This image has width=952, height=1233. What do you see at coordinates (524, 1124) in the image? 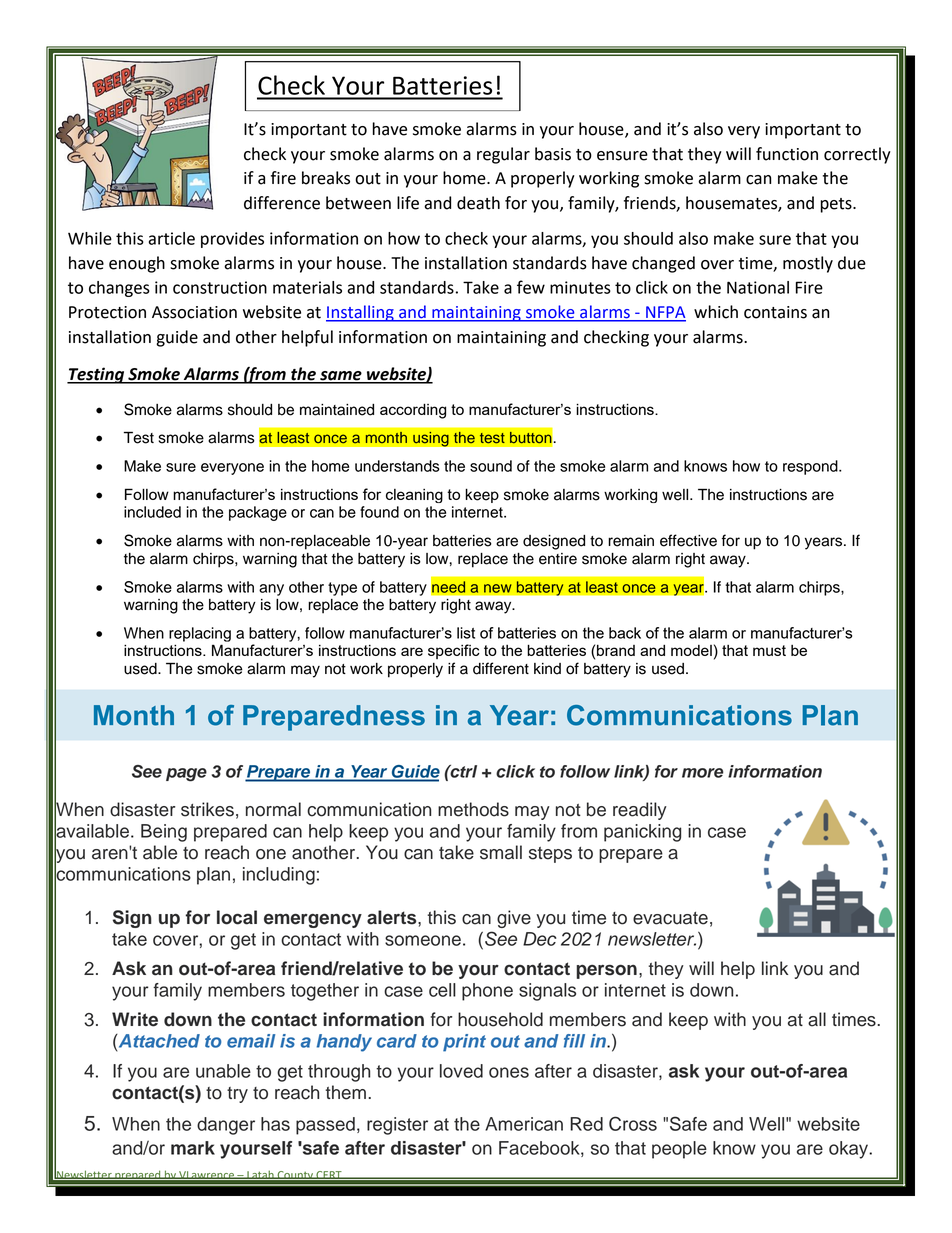
I see `American` at bounding box center [524, 1124].
